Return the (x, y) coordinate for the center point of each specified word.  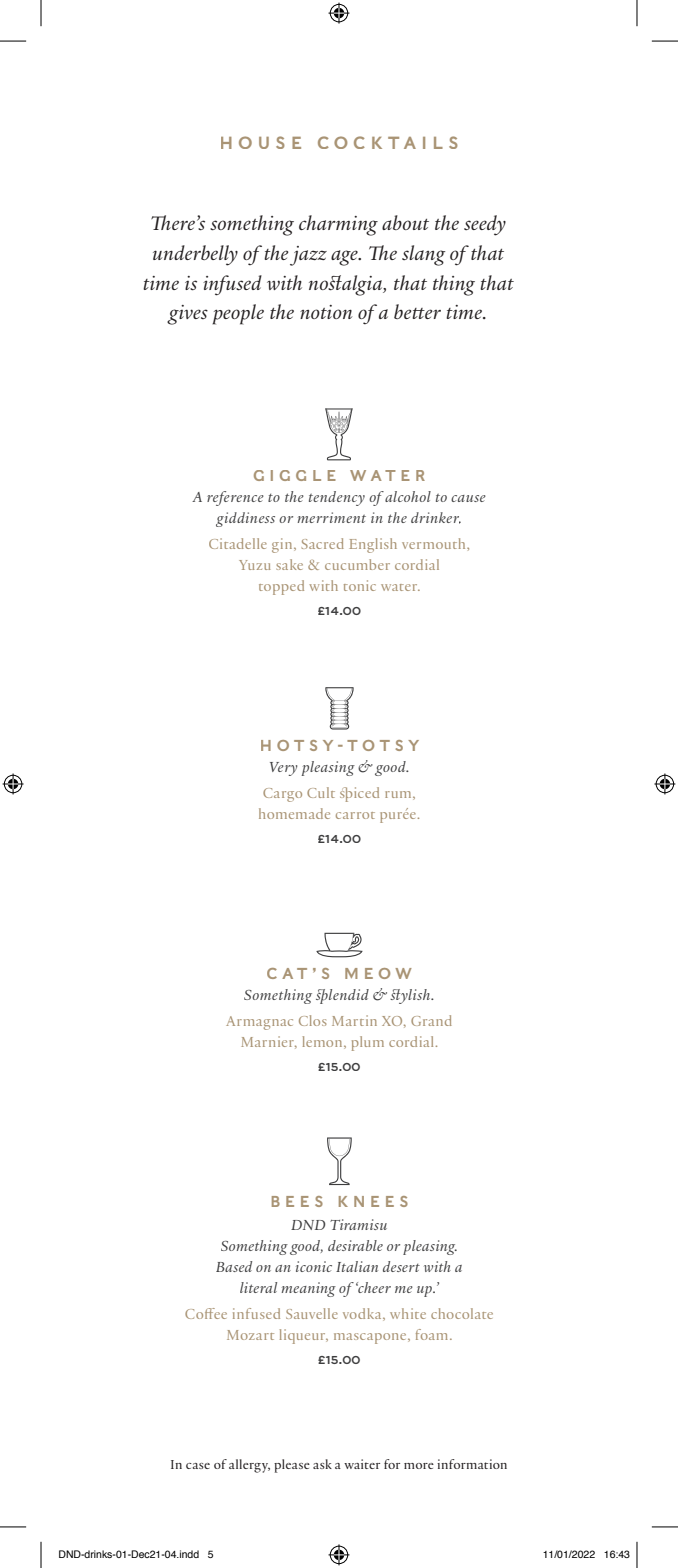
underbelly (195, 255)
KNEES (373, 1201)
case (198, 1466)
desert (401, 1266)
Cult (321, 792)
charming (338, 225)
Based (234, 1266)
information (472, 1464)
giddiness (245, 519)
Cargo (282, 795)
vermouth (435, 543)
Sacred (322, 543)
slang (424, 255)
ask (322, 1464)
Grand (431, 1020)
